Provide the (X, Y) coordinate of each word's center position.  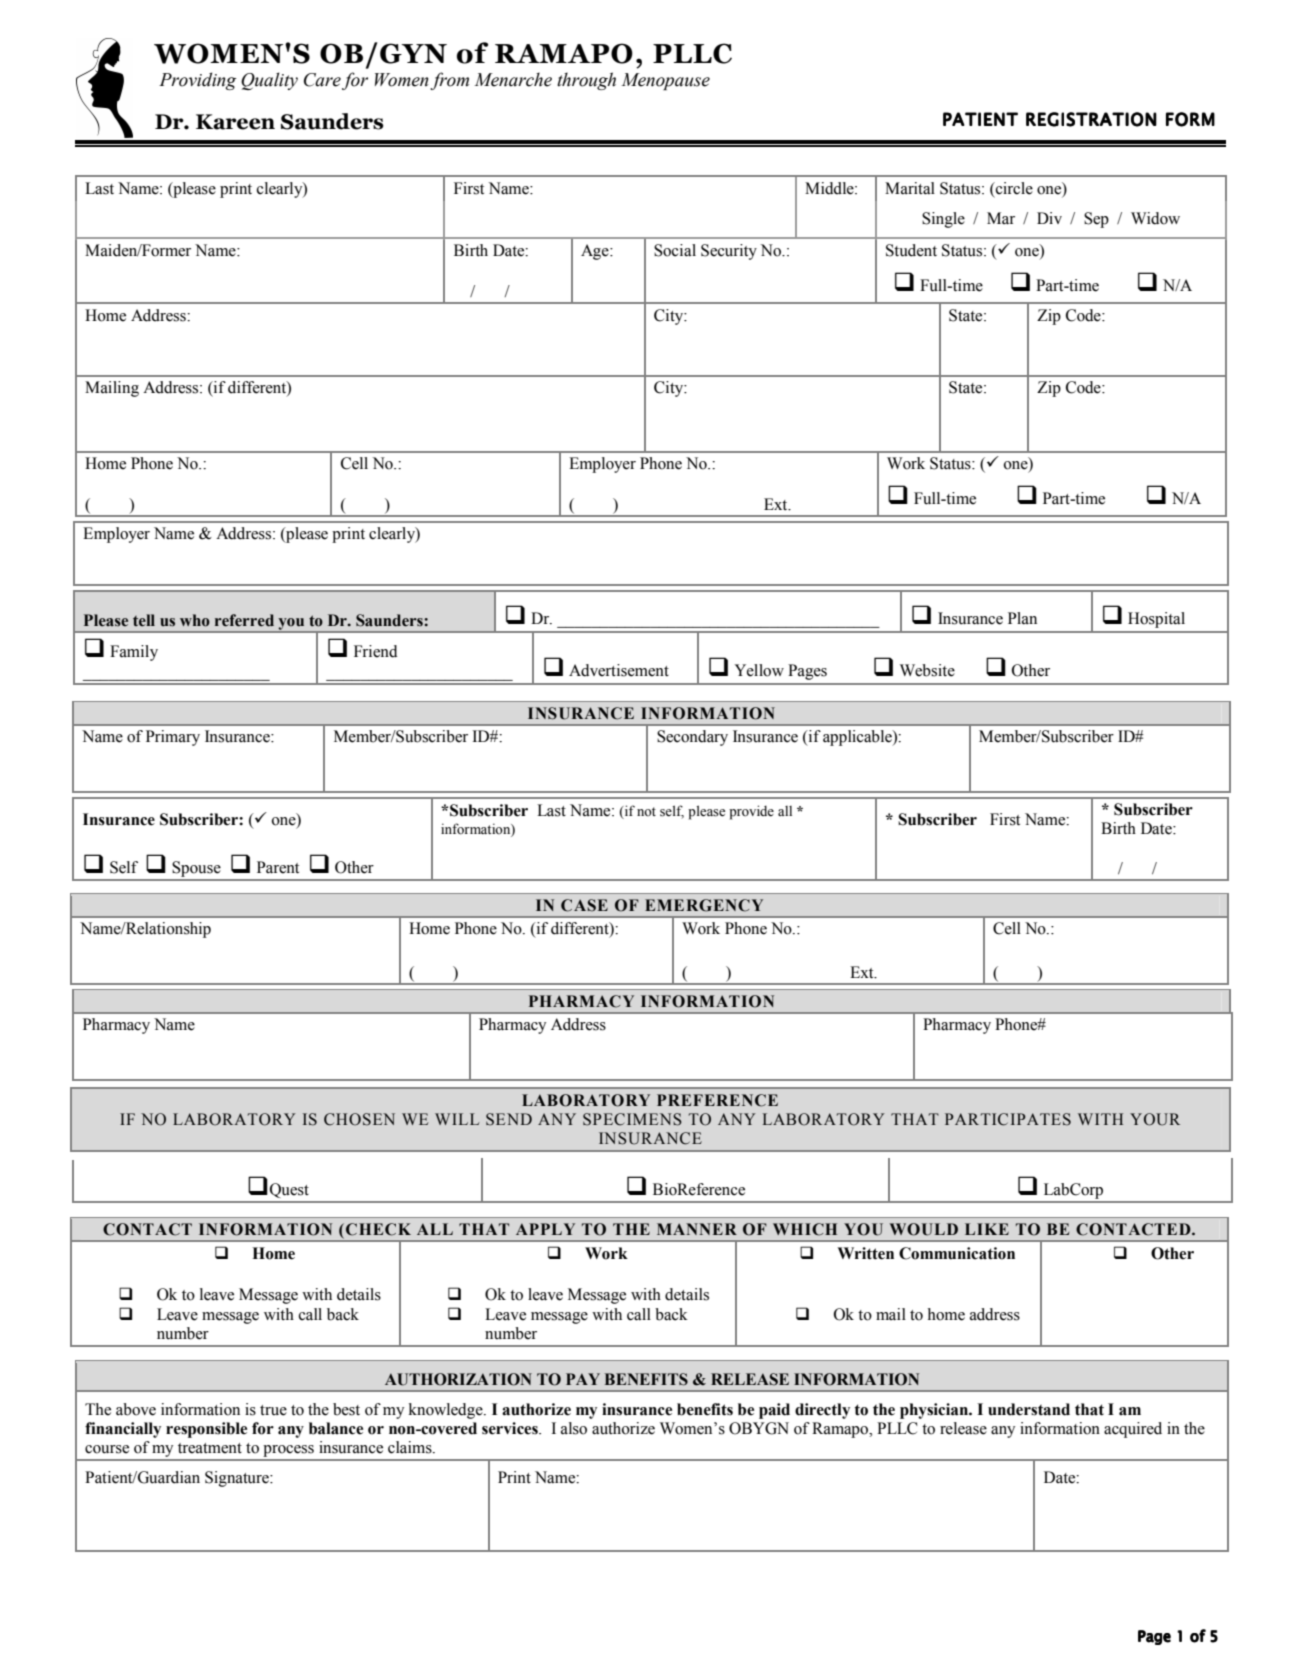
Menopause (665, 81)
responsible (206, 1430)
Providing (197, 81)
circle (1013, 188)
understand (1029, 1409)
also (574, 1428)
